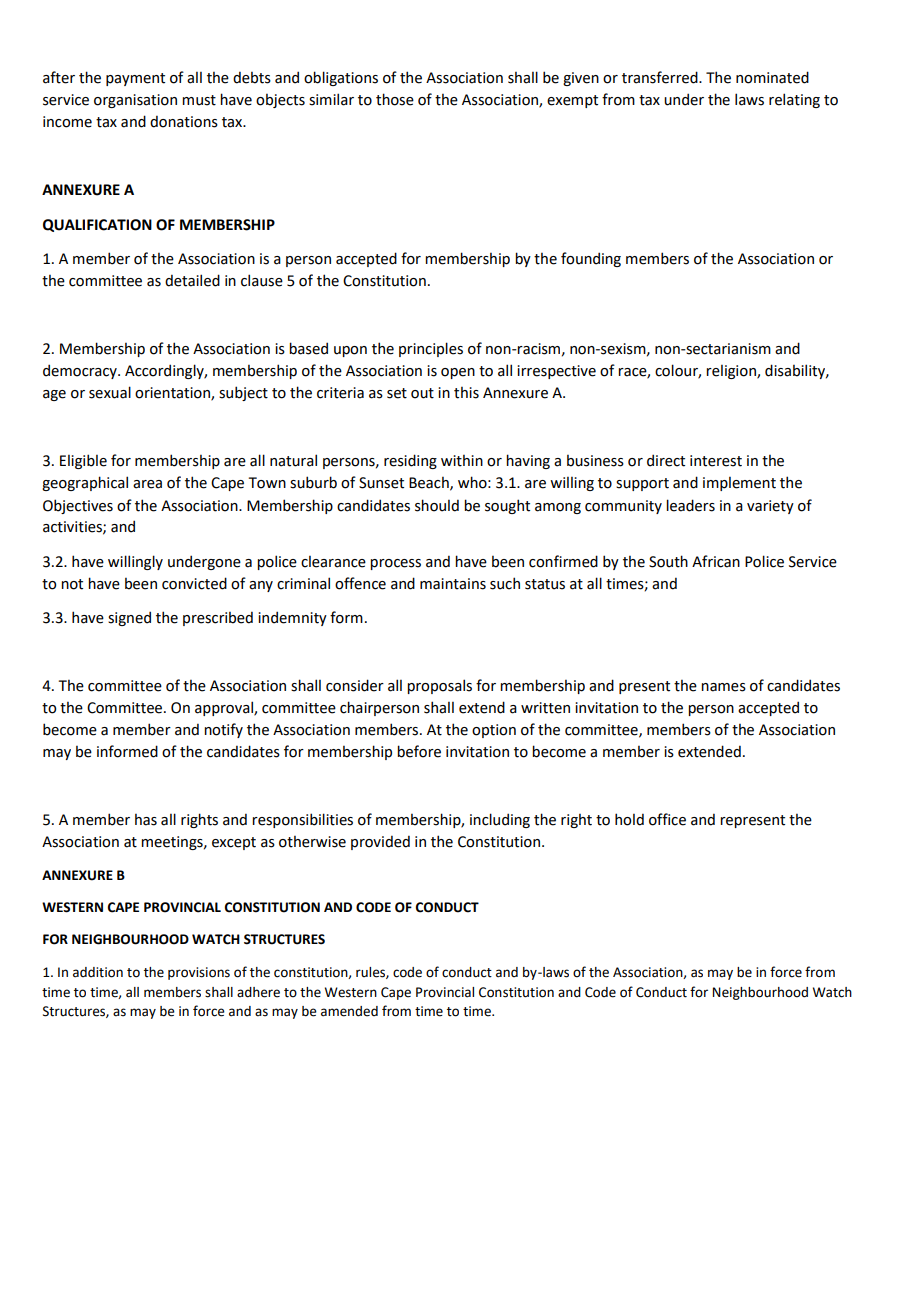 The image size is (903, 1316). I want to click on approval, so click(225, 708).
